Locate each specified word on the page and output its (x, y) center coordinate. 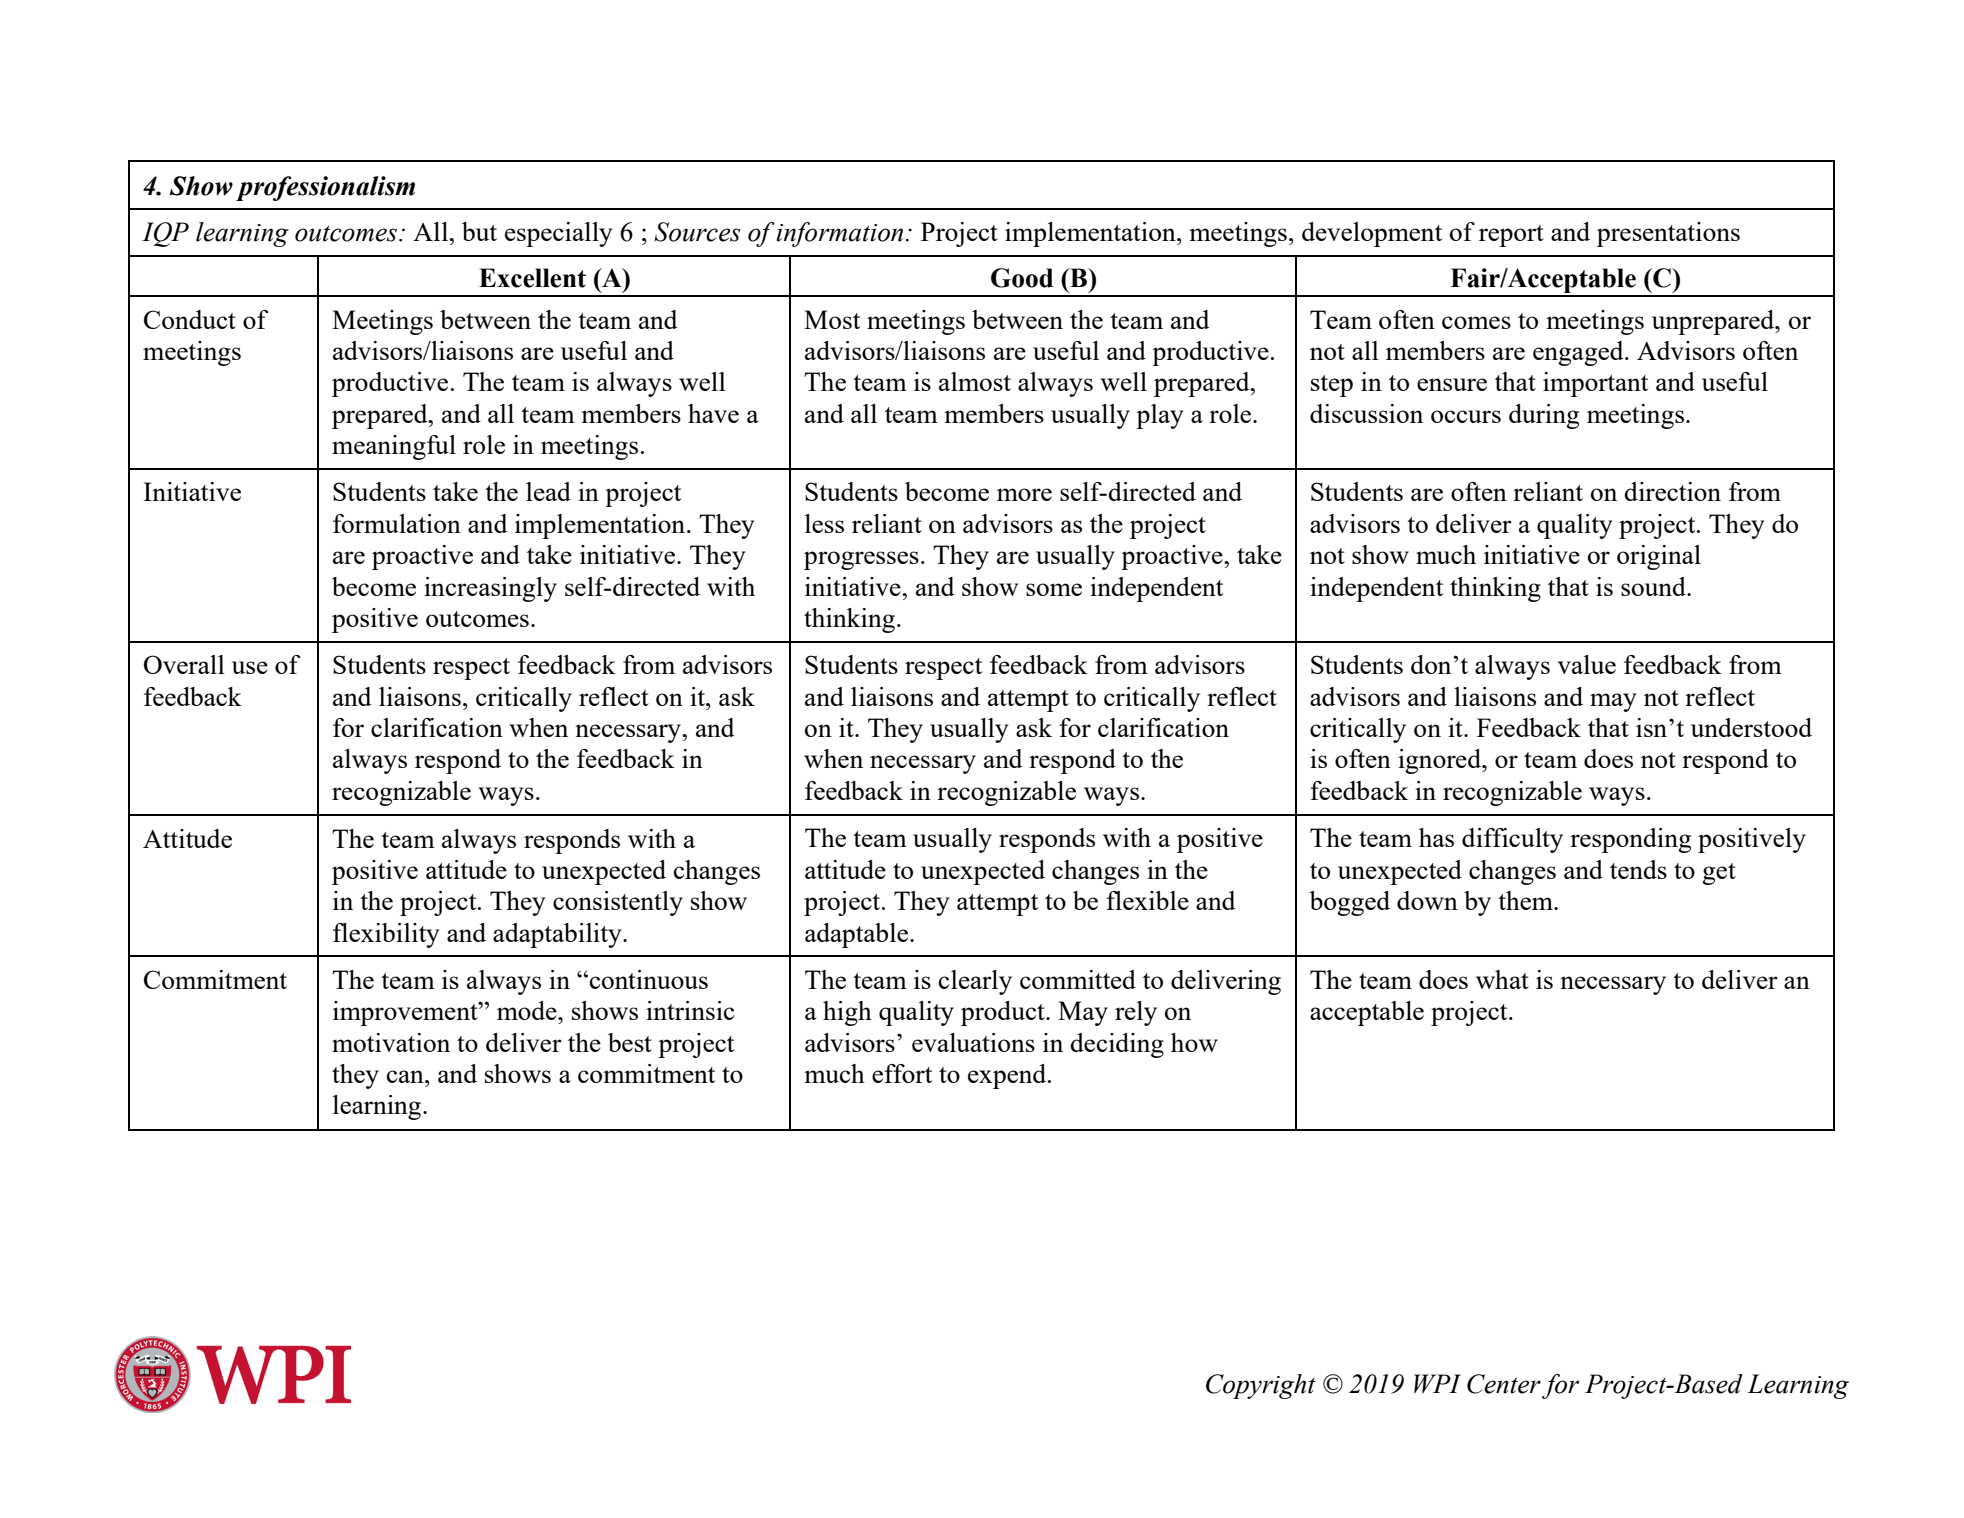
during (1544, 416)
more (1024, 494)
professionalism (325, 188)
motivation (391, 1042)
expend (1008, 1076)
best (630, 1042)
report (1511, 236)
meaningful (394, 447)
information (839, 234)
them (1526, 900)
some (1054, 589)
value (1587, 664)
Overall (184, 664)
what (1502, 979)
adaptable (858, 935)
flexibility (386, 935)
